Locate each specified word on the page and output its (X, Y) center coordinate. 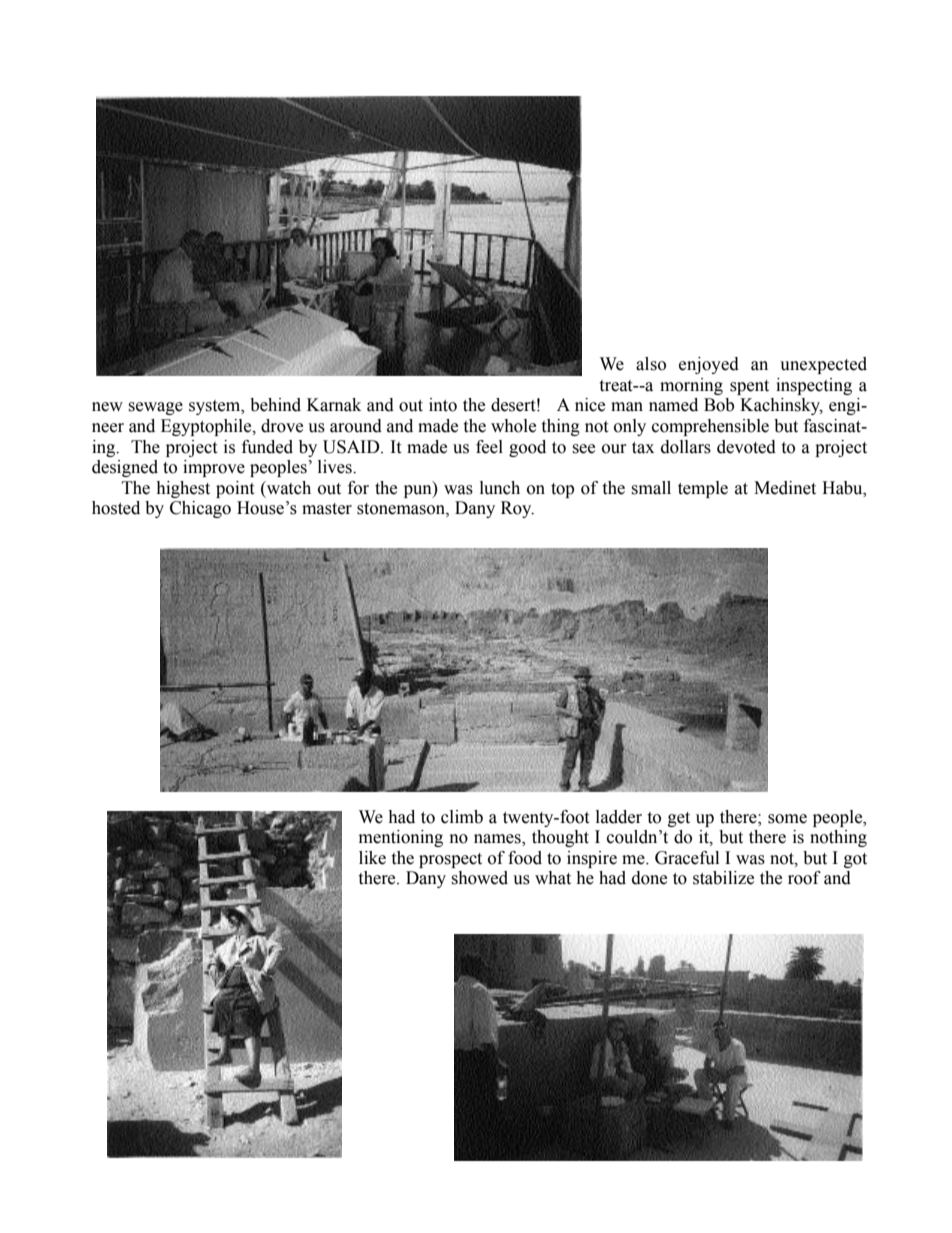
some (787, 819)
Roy (517, 509)
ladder (619, 817)
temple (703, 489)
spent (749, 387)
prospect (450, 860)
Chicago (200, 509)
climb (462, 817)
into (443, 405)
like (372, 858)
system (216, 407)
